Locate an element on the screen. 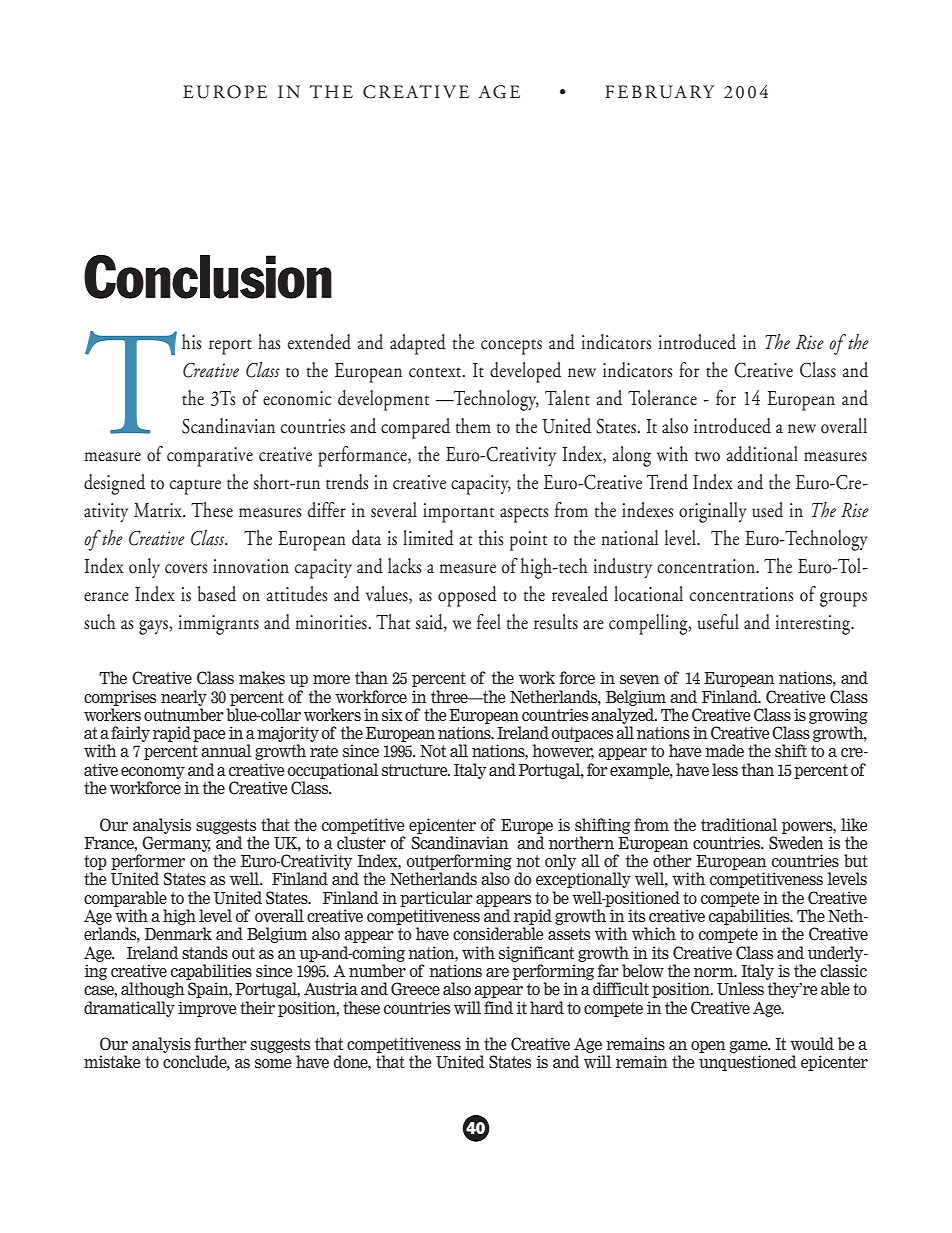 The height and width of the screenshot is (1233, 952). concepts is located at coordinates (511, 347).
